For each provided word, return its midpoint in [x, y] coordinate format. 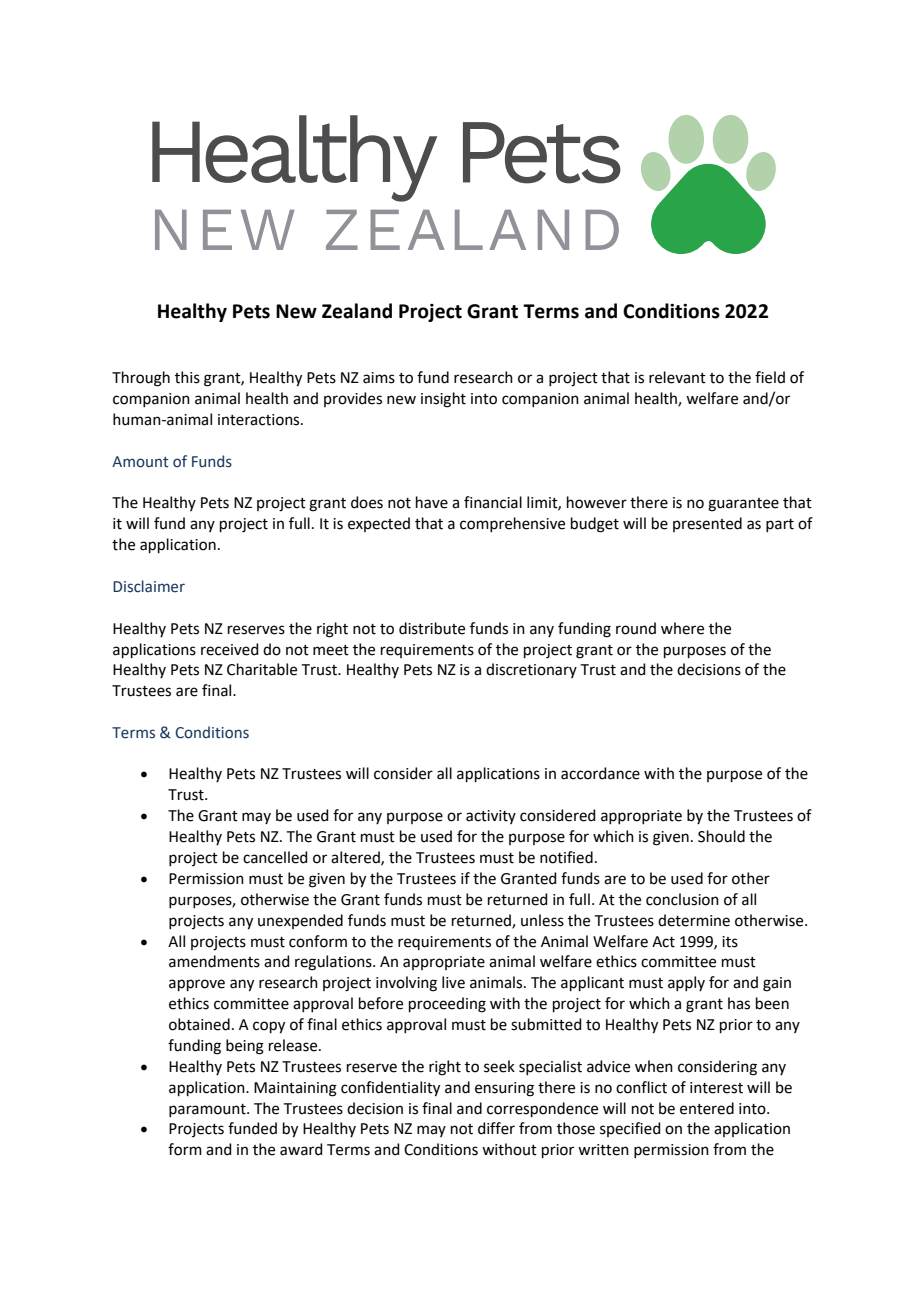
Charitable [262, 669]
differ [496, 1128]
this [187, 377]
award [301, 1149]
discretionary [531, 670]
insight [443, 400]
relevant [677, 377]
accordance [600, 773]
